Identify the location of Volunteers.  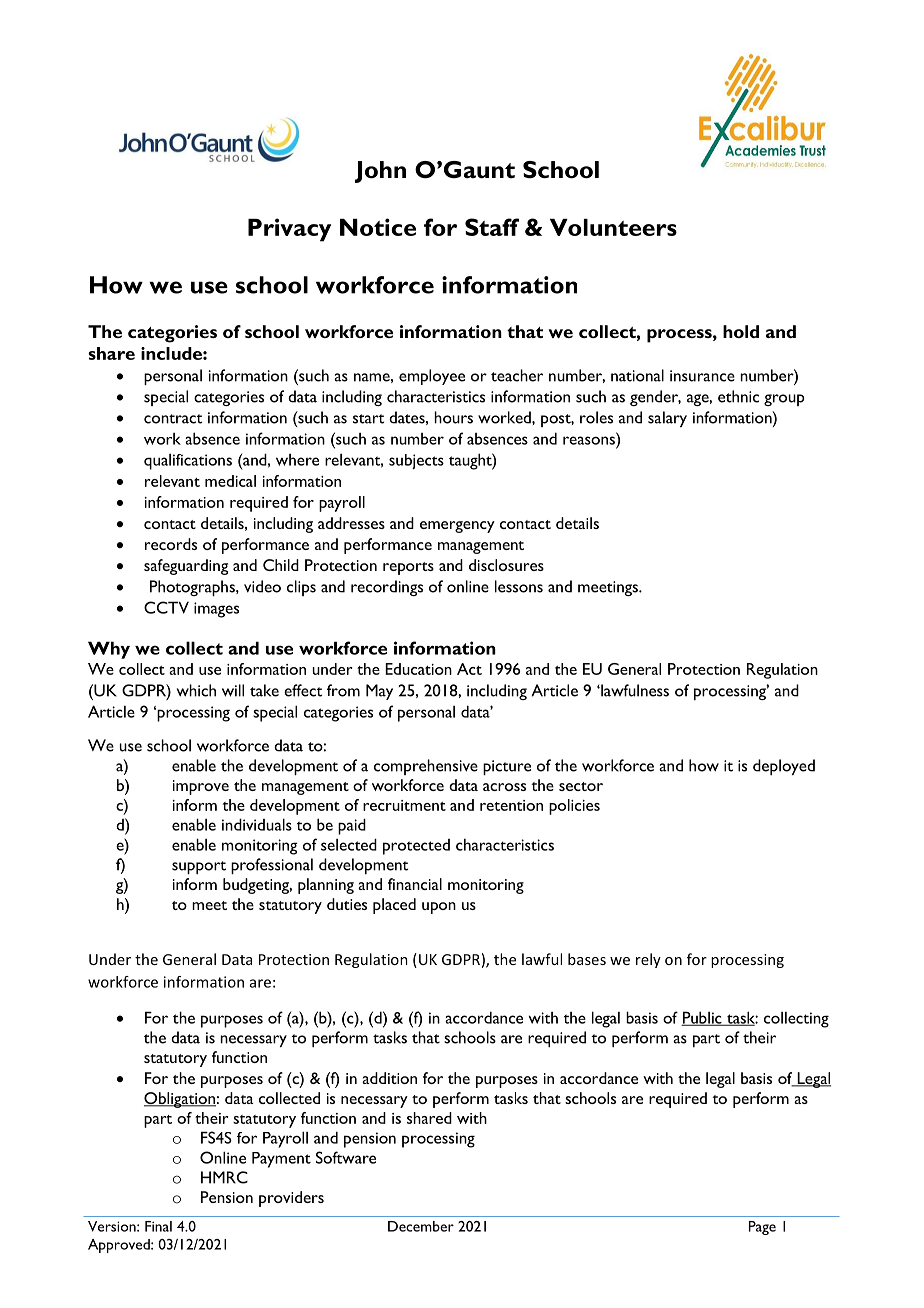
(613, 227).
